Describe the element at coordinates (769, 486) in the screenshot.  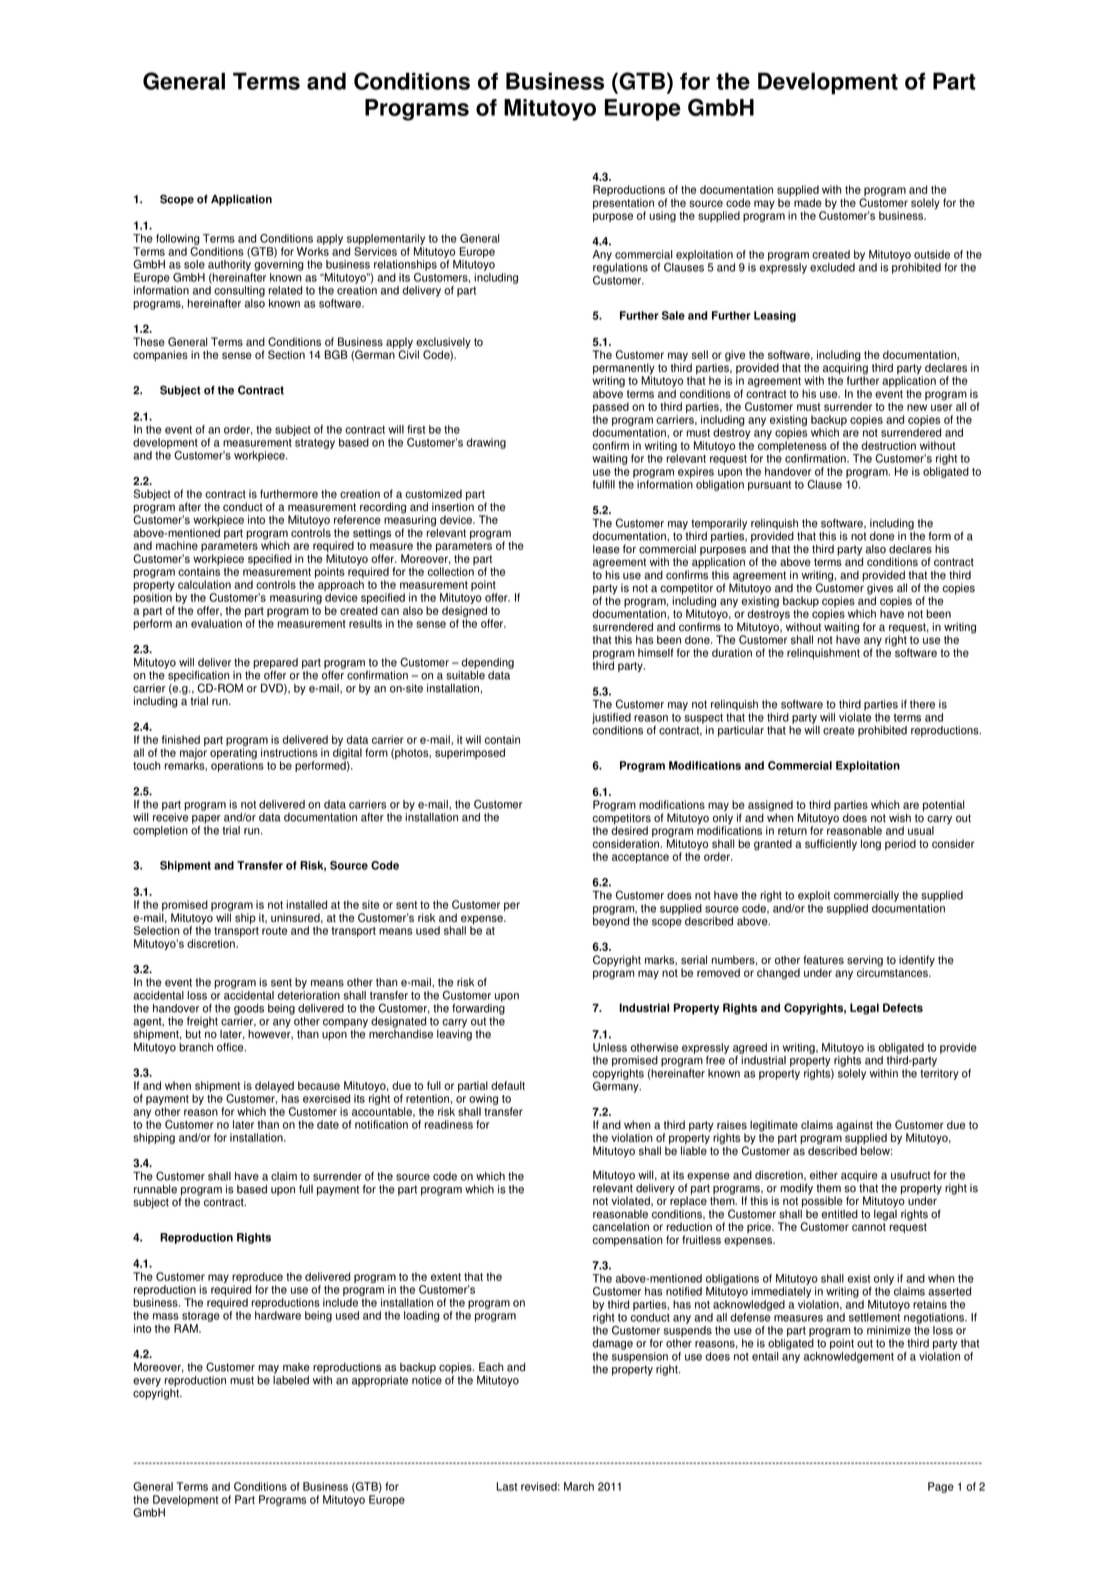
I see `pursuant` at that location.
